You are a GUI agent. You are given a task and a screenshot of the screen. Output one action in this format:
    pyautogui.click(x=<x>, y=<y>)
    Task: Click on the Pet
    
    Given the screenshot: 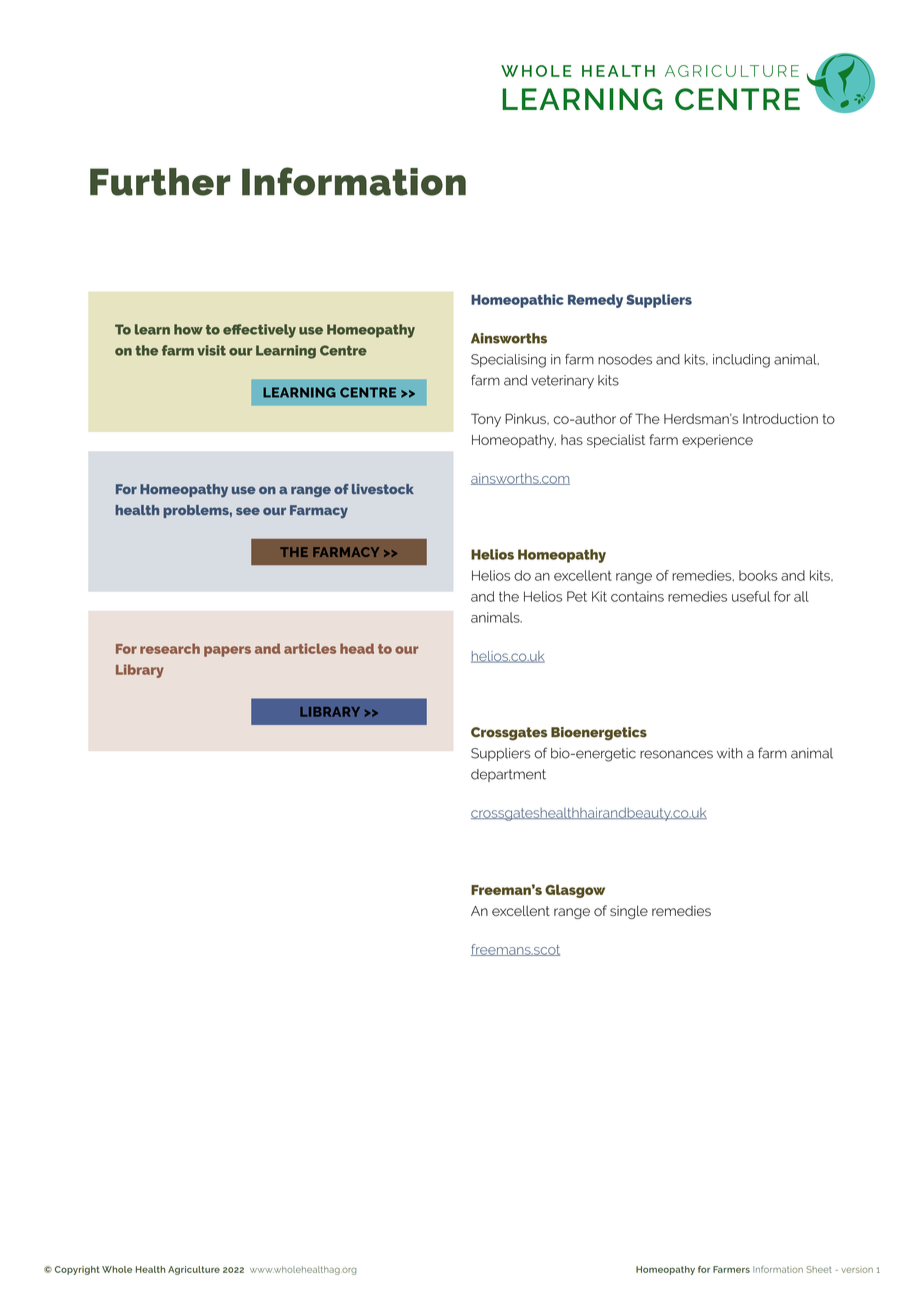 What is the action you would take?
    pyautogui.click(x=577, y=596)
